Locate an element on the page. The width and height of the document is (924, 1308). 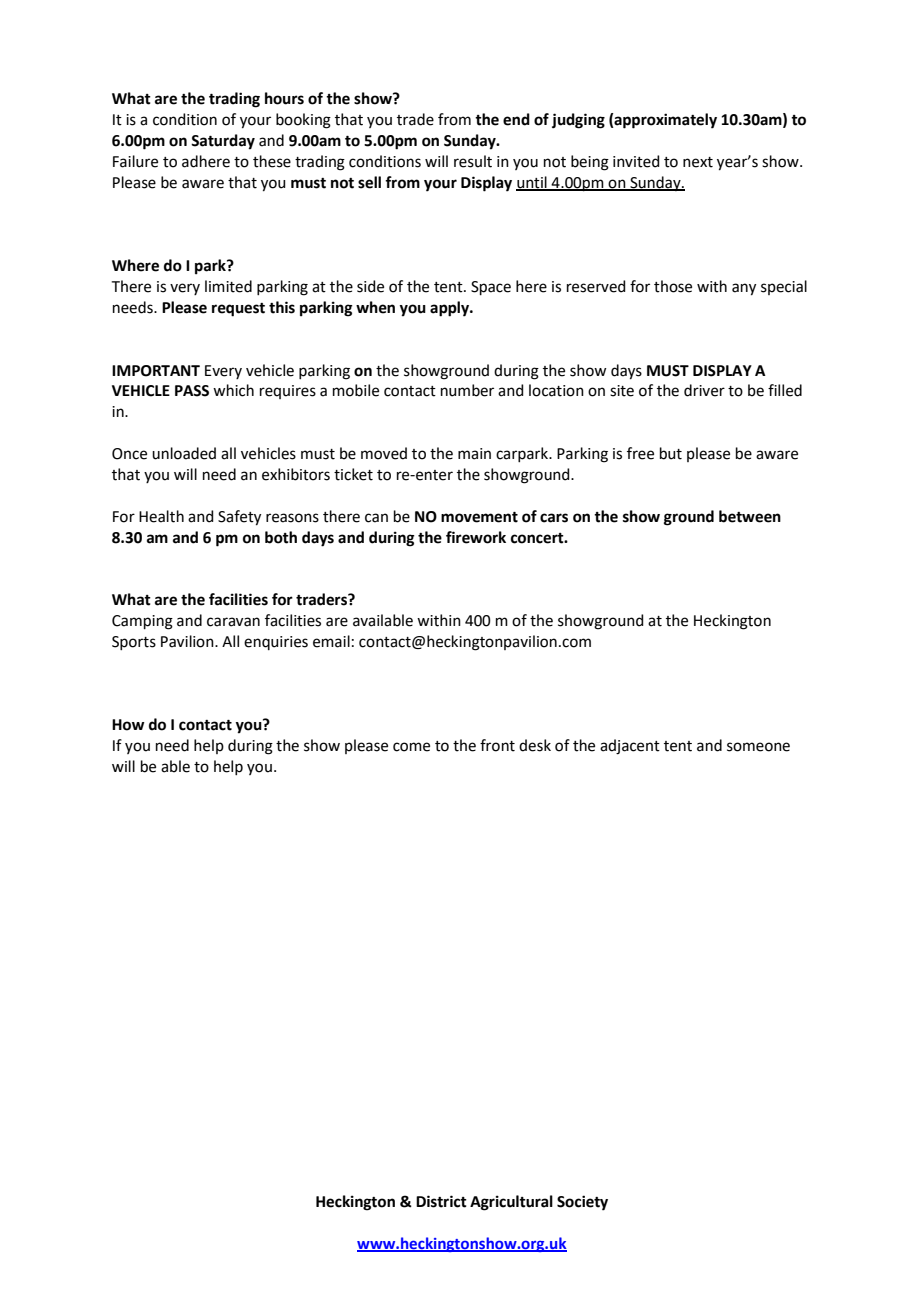
next is located at coordinates (698, 162).
